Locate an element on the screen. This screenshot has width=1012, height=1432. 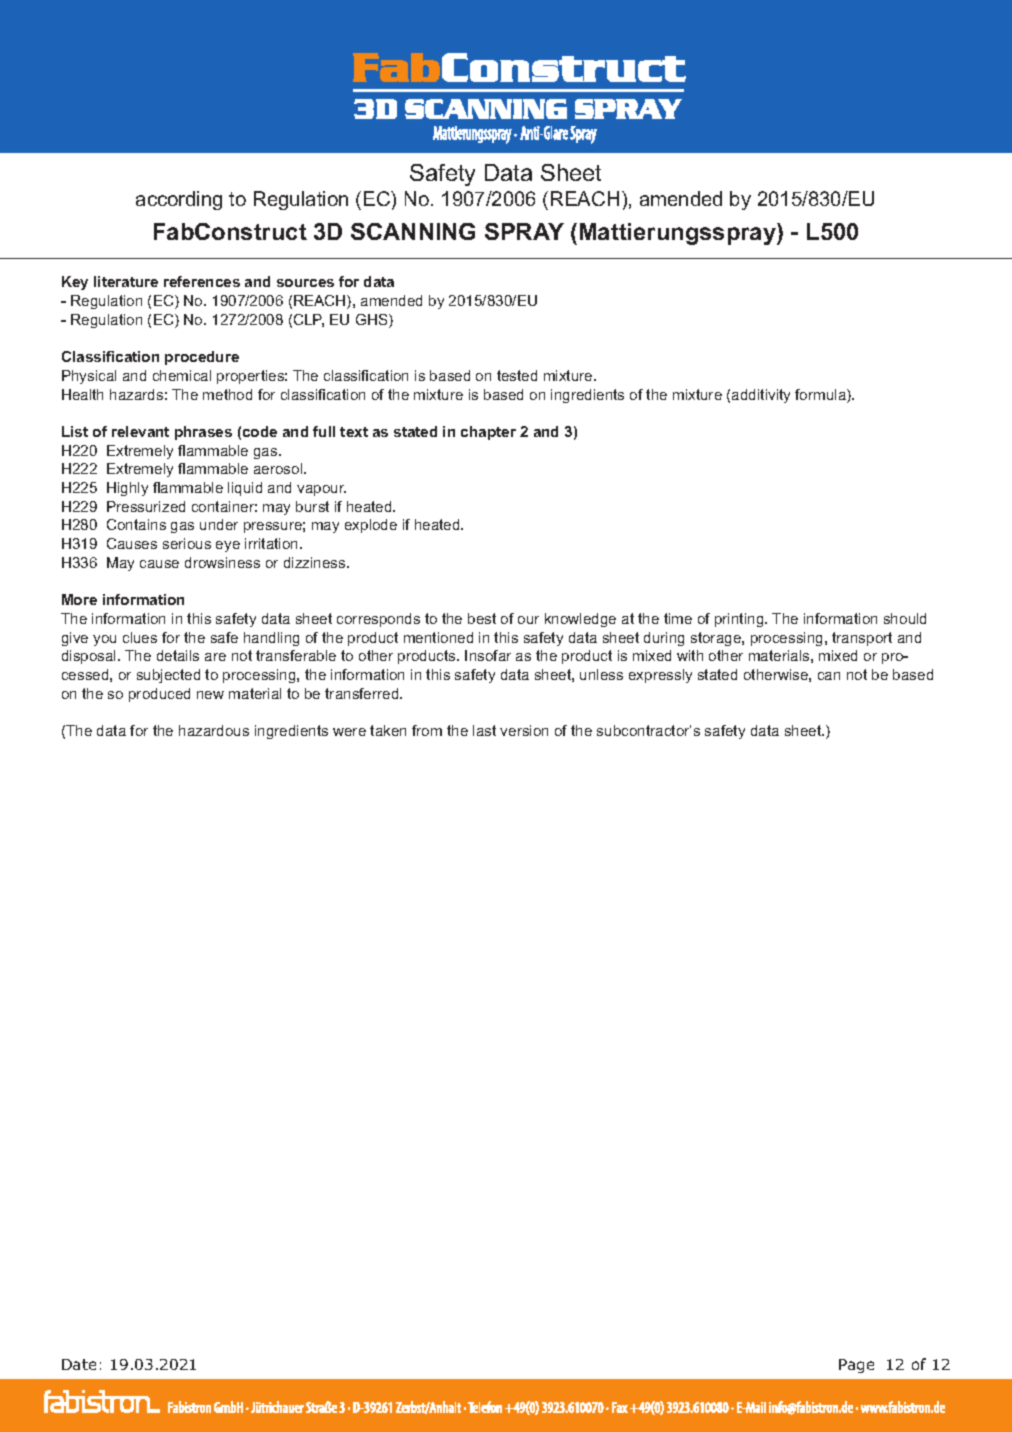
Date is located at coordinates (79, 1364).
